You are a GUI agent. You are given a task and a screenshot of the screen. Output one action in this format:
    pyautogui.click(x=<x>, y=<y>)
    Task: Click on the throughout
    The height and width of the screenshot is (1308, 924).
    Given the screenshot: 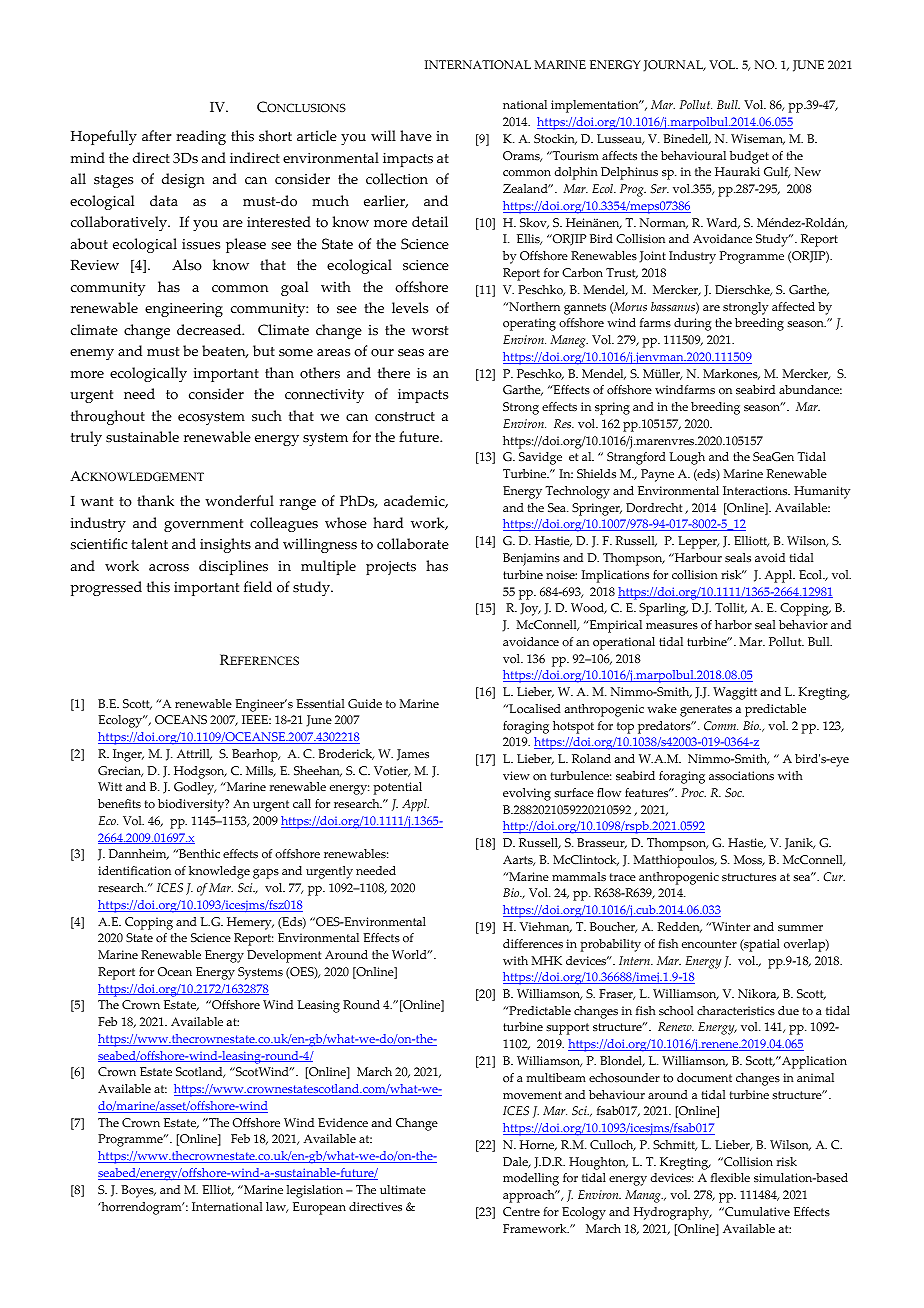 What is the action you would take?
    pyautogui.click(x=108, y=417)
